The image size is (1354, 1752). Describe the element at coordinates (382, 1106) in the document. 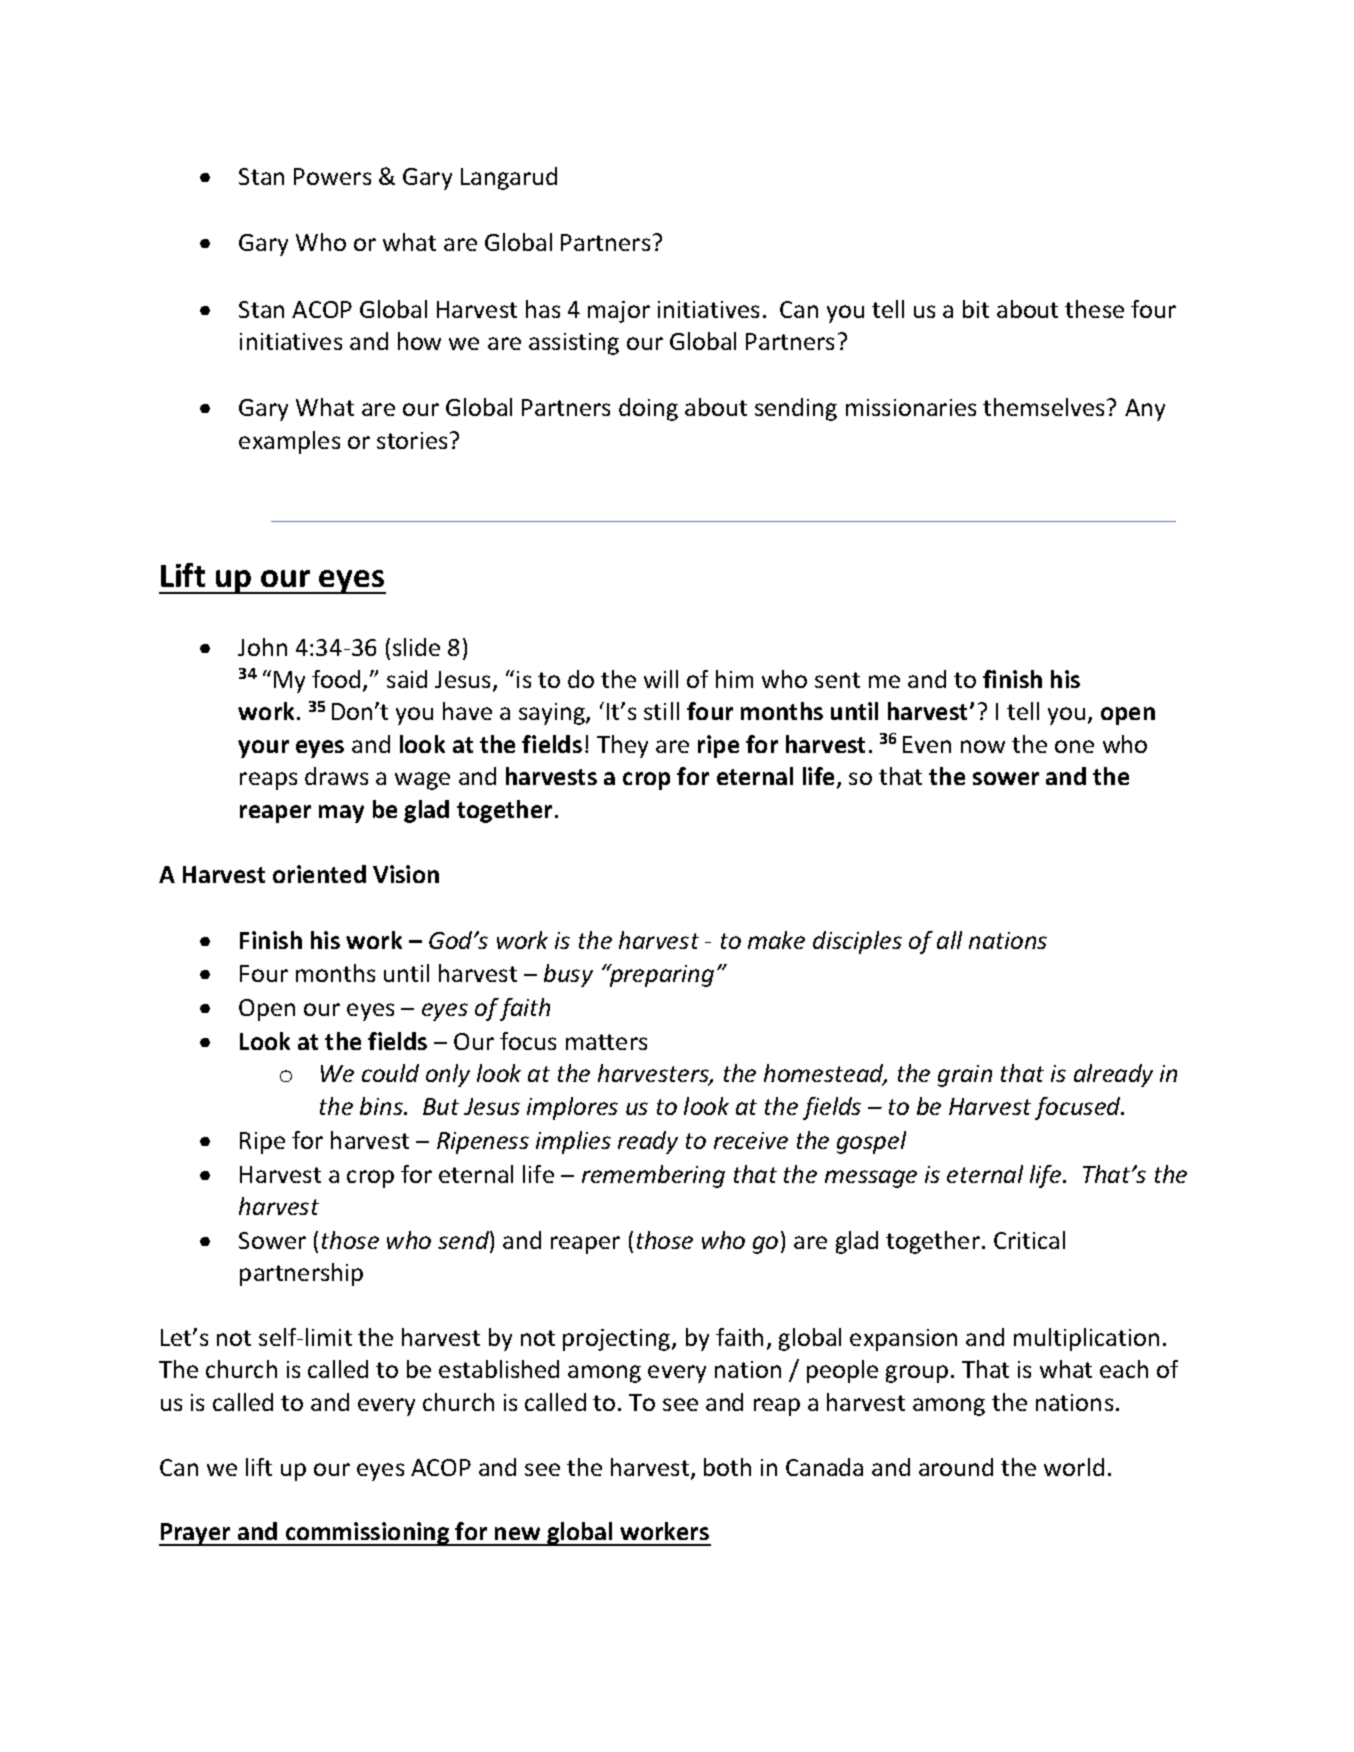

I see `bins` at that location.
